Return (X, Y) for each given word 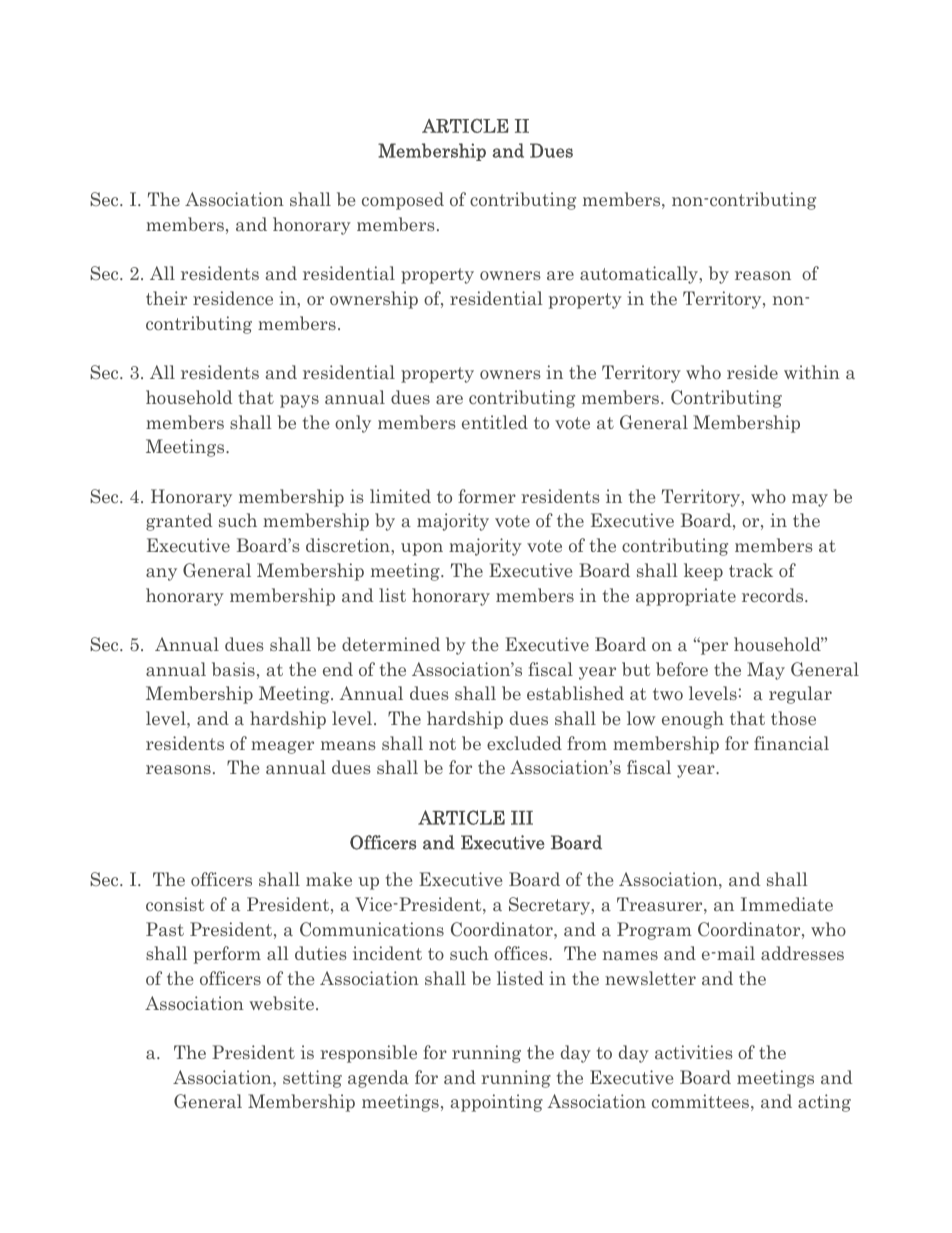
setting (312, 1079)
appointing (496, 1103)
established (575, 693)
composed (403, 201)
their (166, 298)
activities (694, 1052)
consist (175, 904)
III (522, 818)
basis (233, 669)
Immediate (787, 904)
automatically (640, 275)
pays (299, 401)
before (682, 669)
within (812, 372)
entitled (495, 422)
